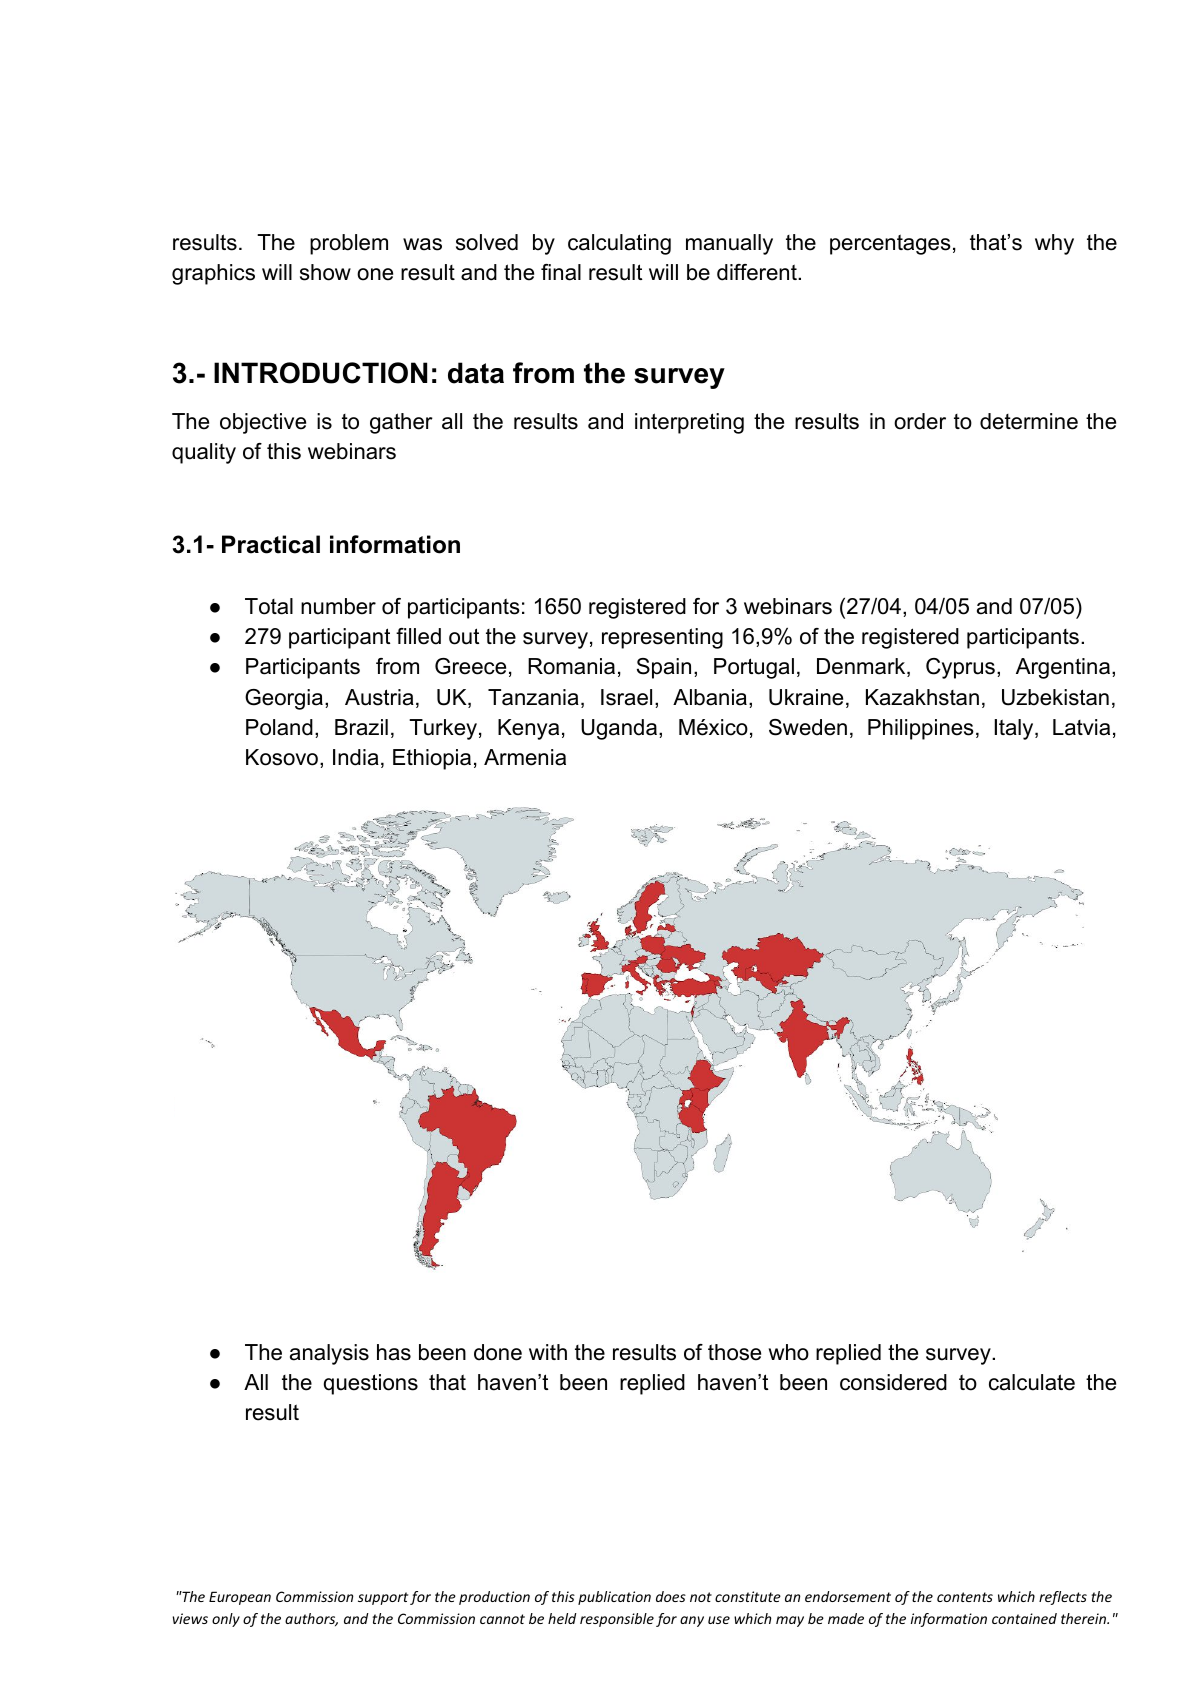 This screenshot has width=1204, height=1703. I want to click on Uganda, so click(619, 729).
